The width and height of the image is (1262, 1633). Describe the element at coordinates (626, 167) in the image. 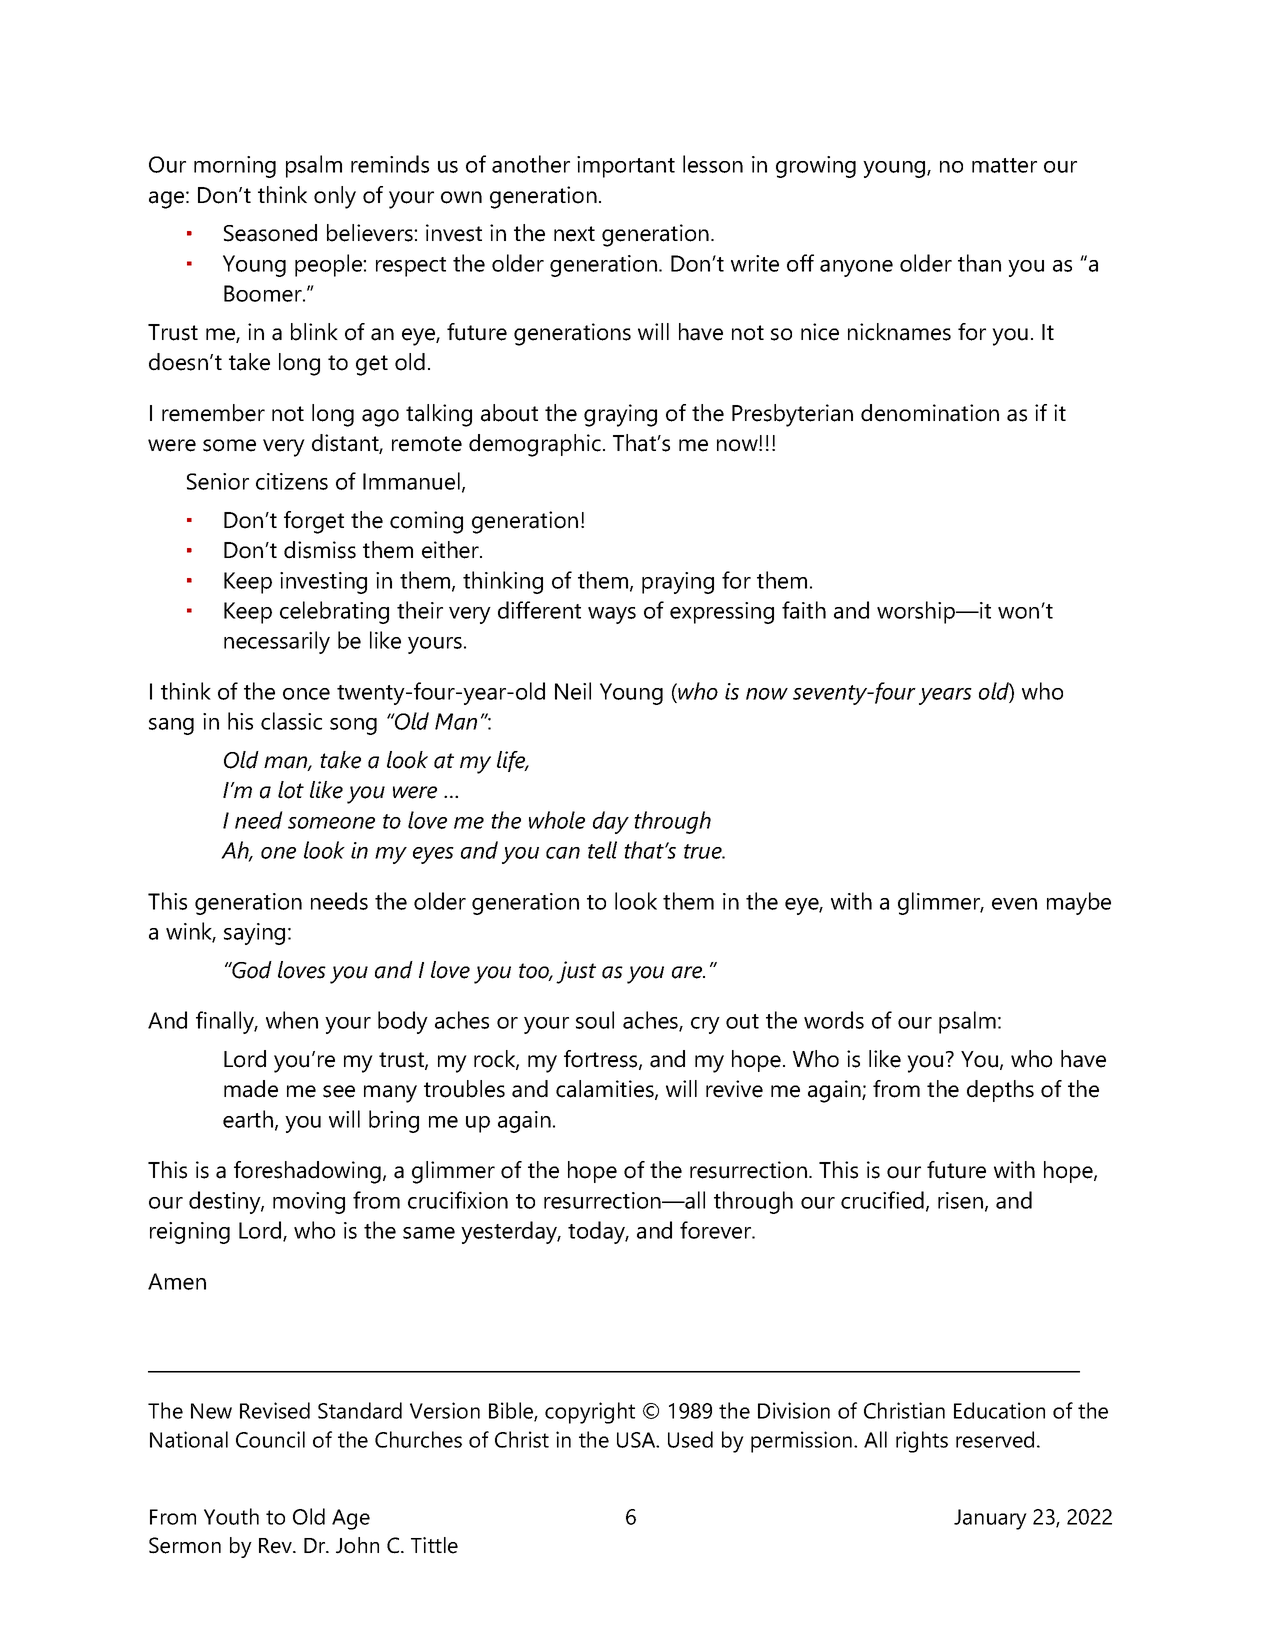

I see `important` at that location.
